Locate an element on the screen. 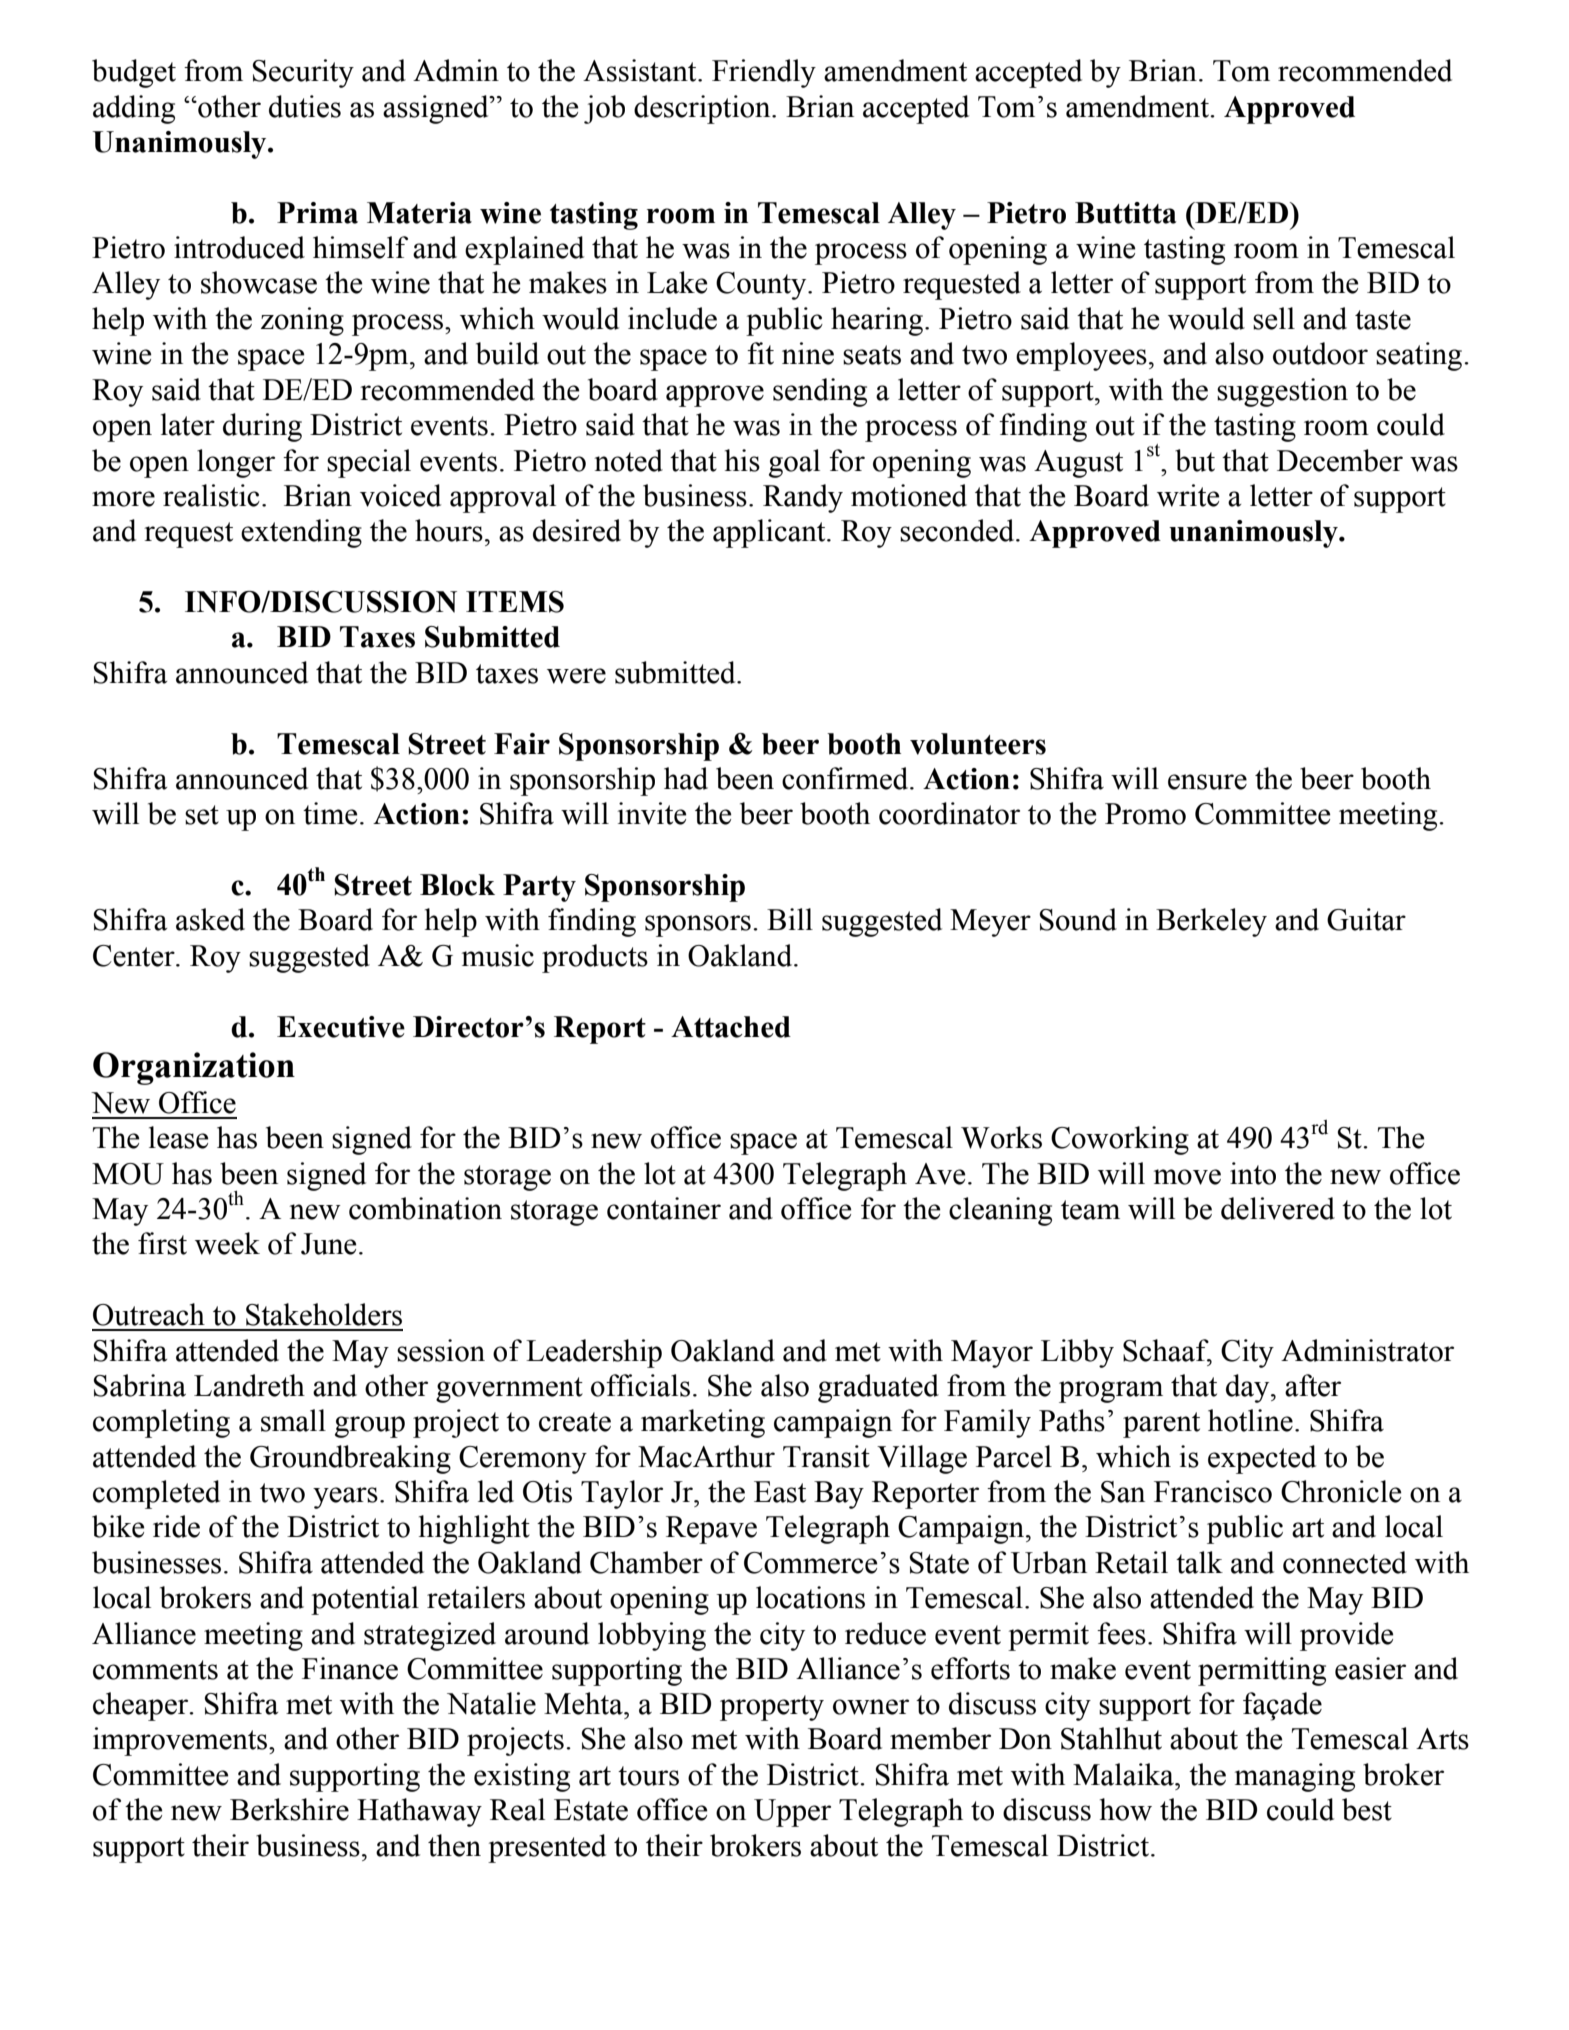 This screenshot has height=2030, width=1569. duties is located at coordinates (305, 106).
